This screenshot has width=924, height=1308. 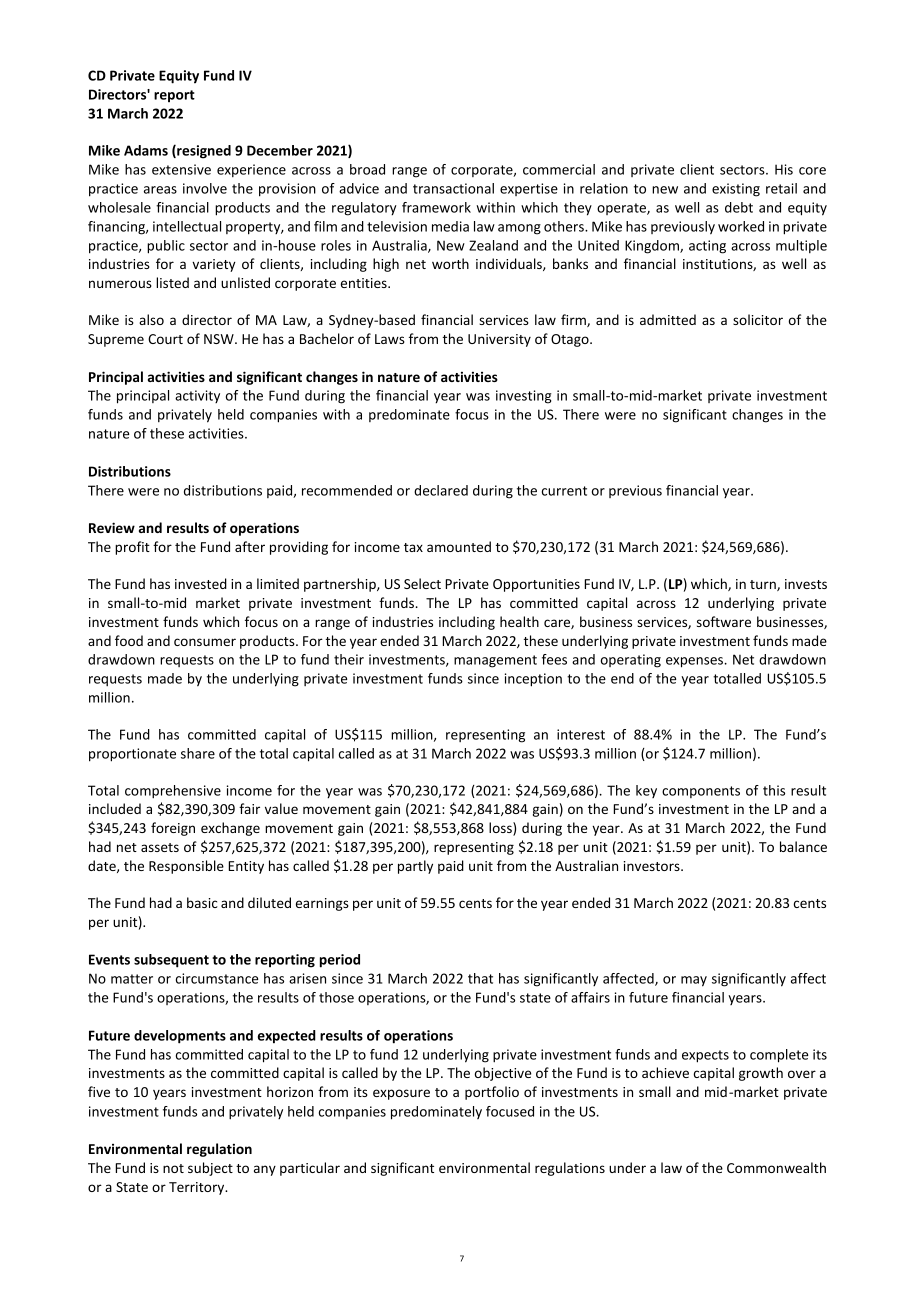 I want to click on existing, so click(x=736, y=190).
